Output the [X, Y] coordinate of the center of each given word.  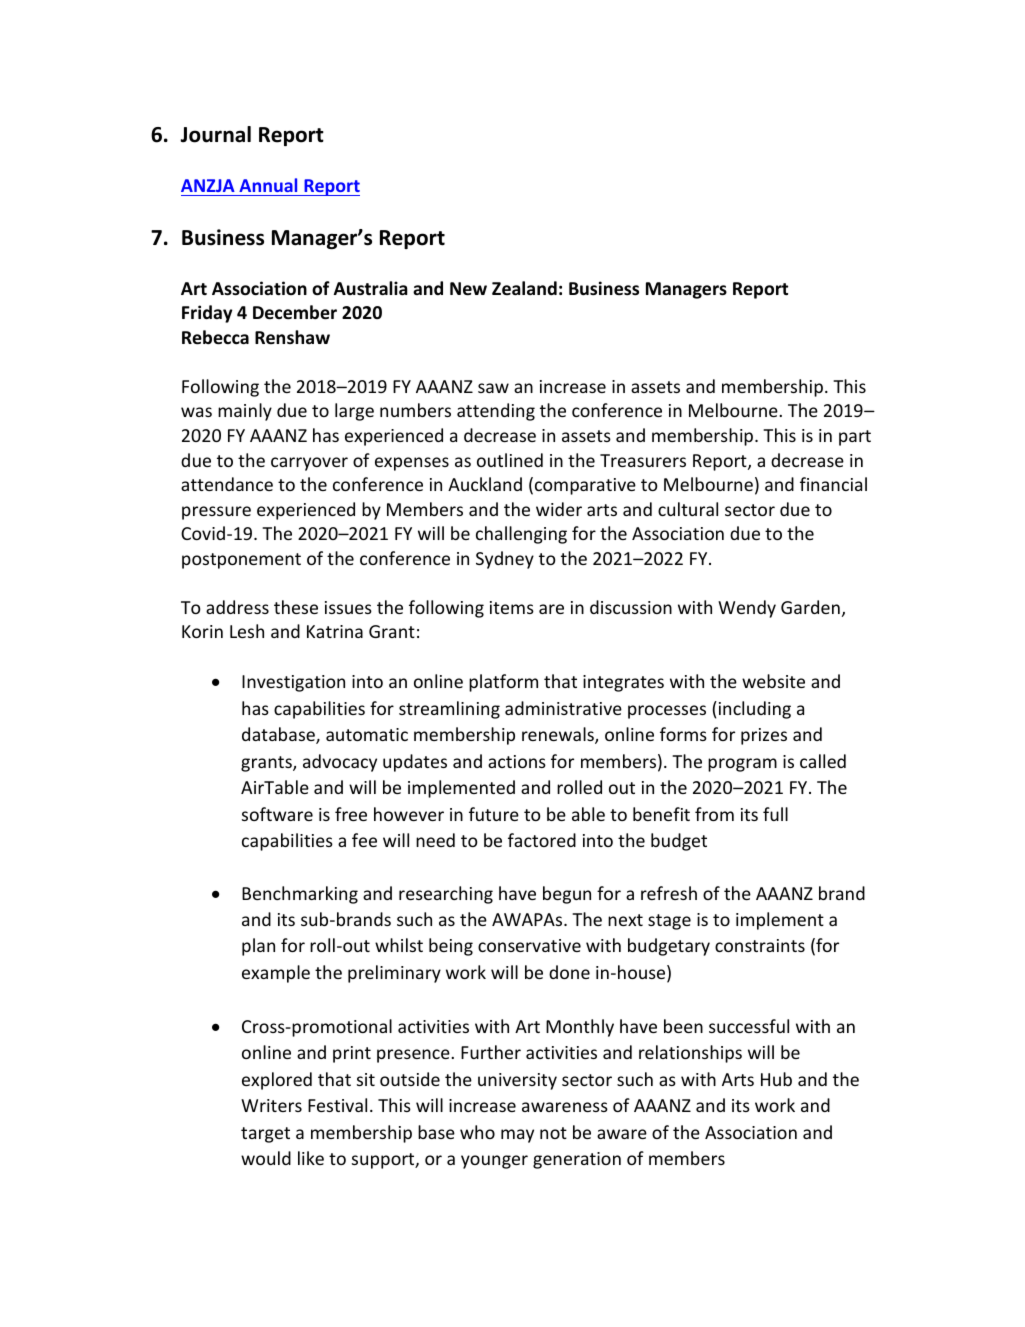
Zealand [524, 288]
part [855, 438]
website [773, 681]
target [265, 1135]
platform [503, 683]
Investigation [293, 683]
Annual [268, 187]
